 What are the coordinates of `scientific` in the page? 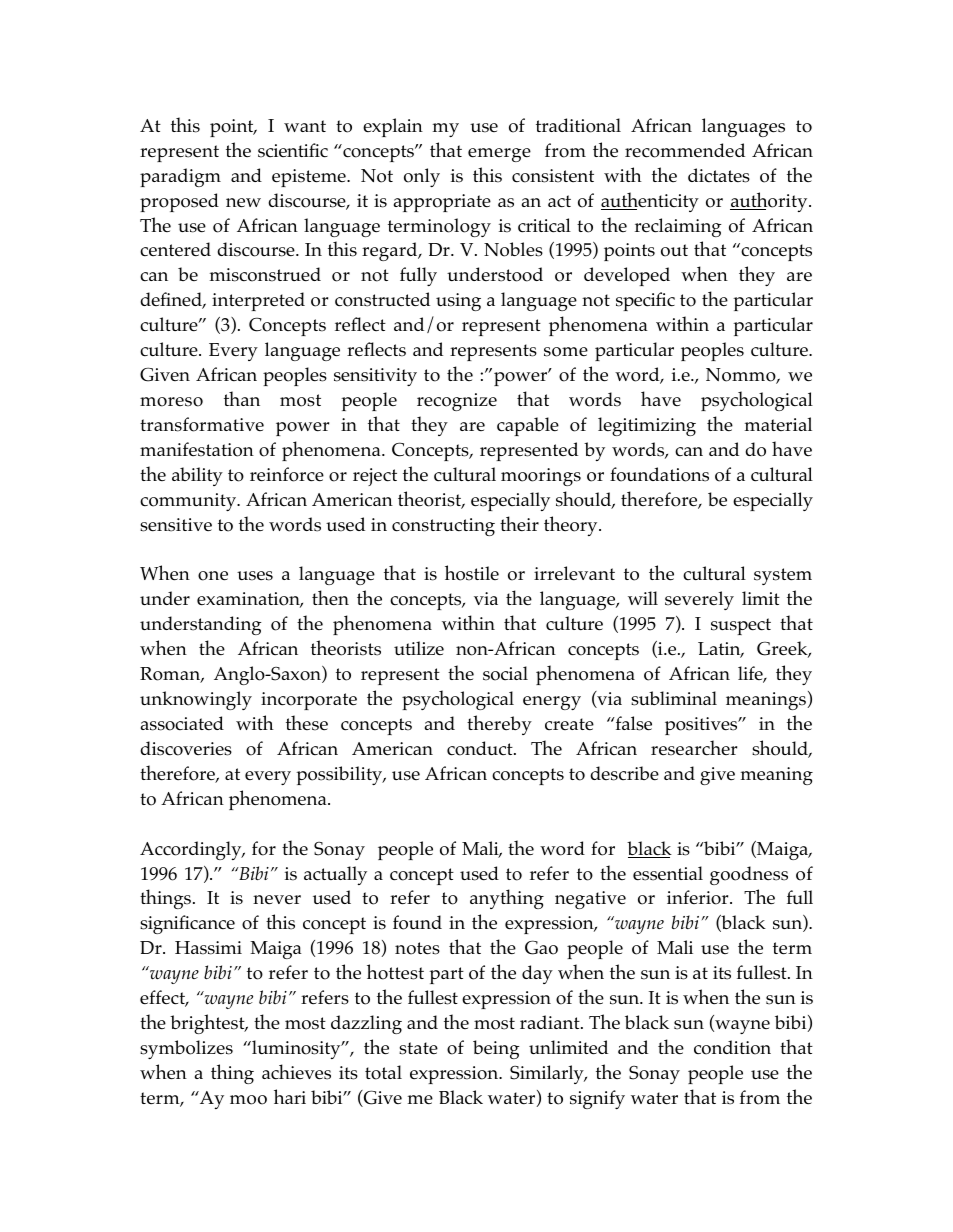 It's located at (293, 150).
